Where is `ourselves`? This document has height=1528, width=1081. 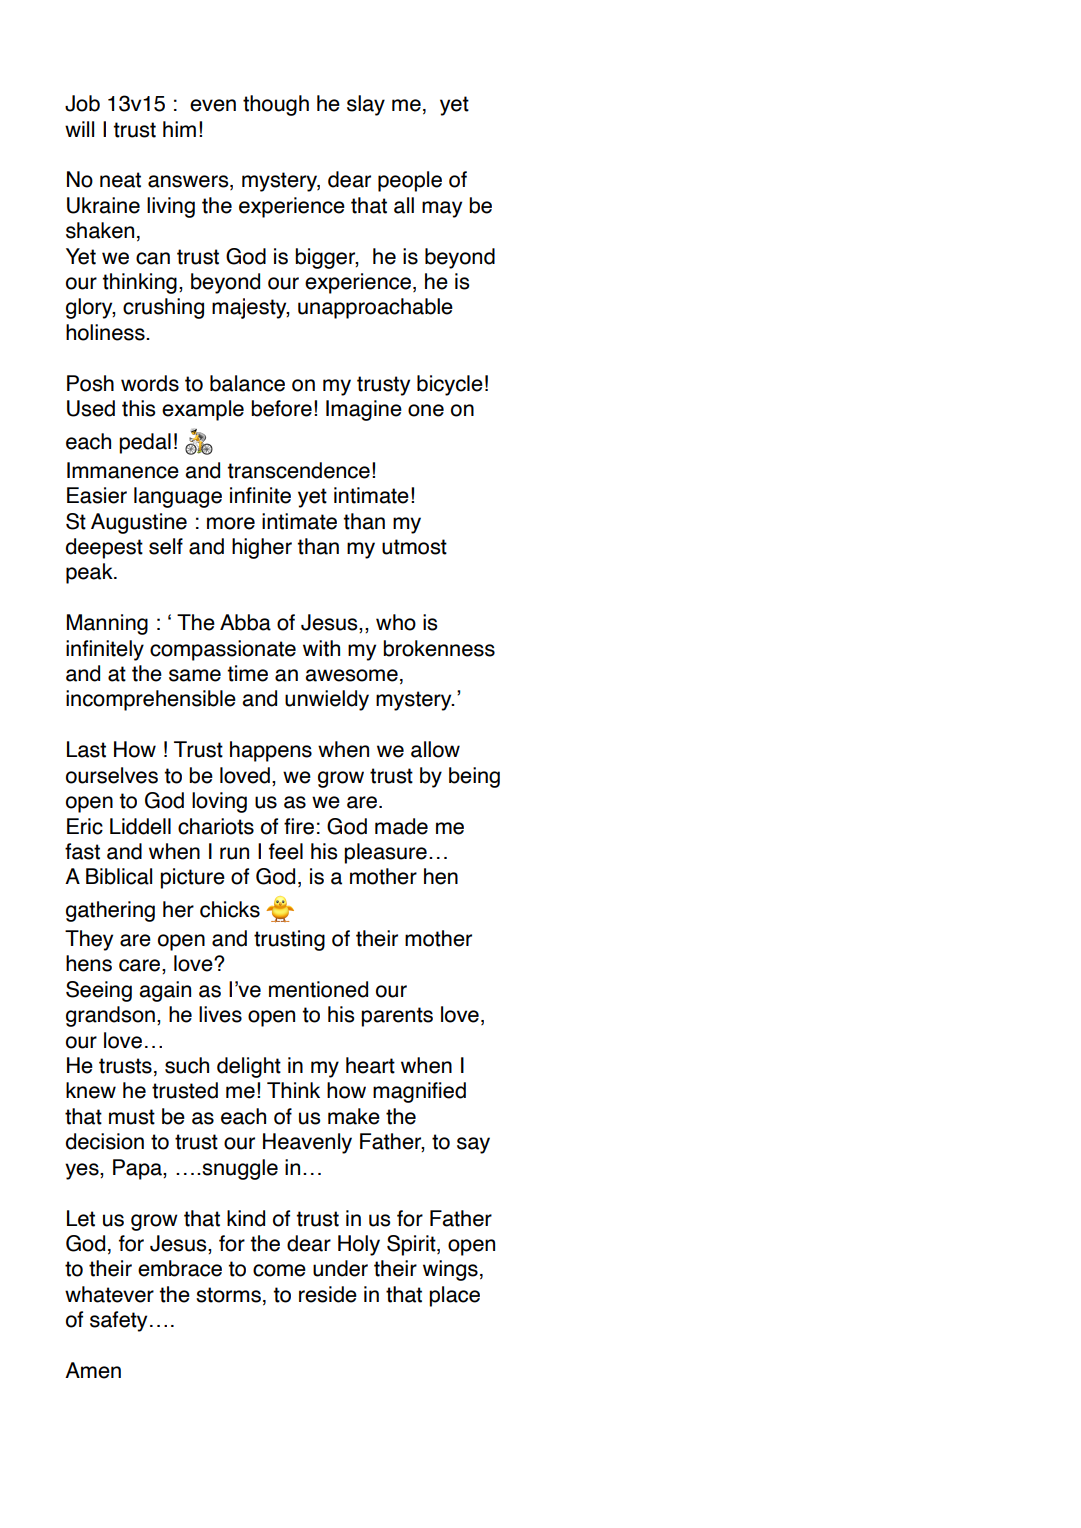 ourselves is located at coordinates (112, 775).
